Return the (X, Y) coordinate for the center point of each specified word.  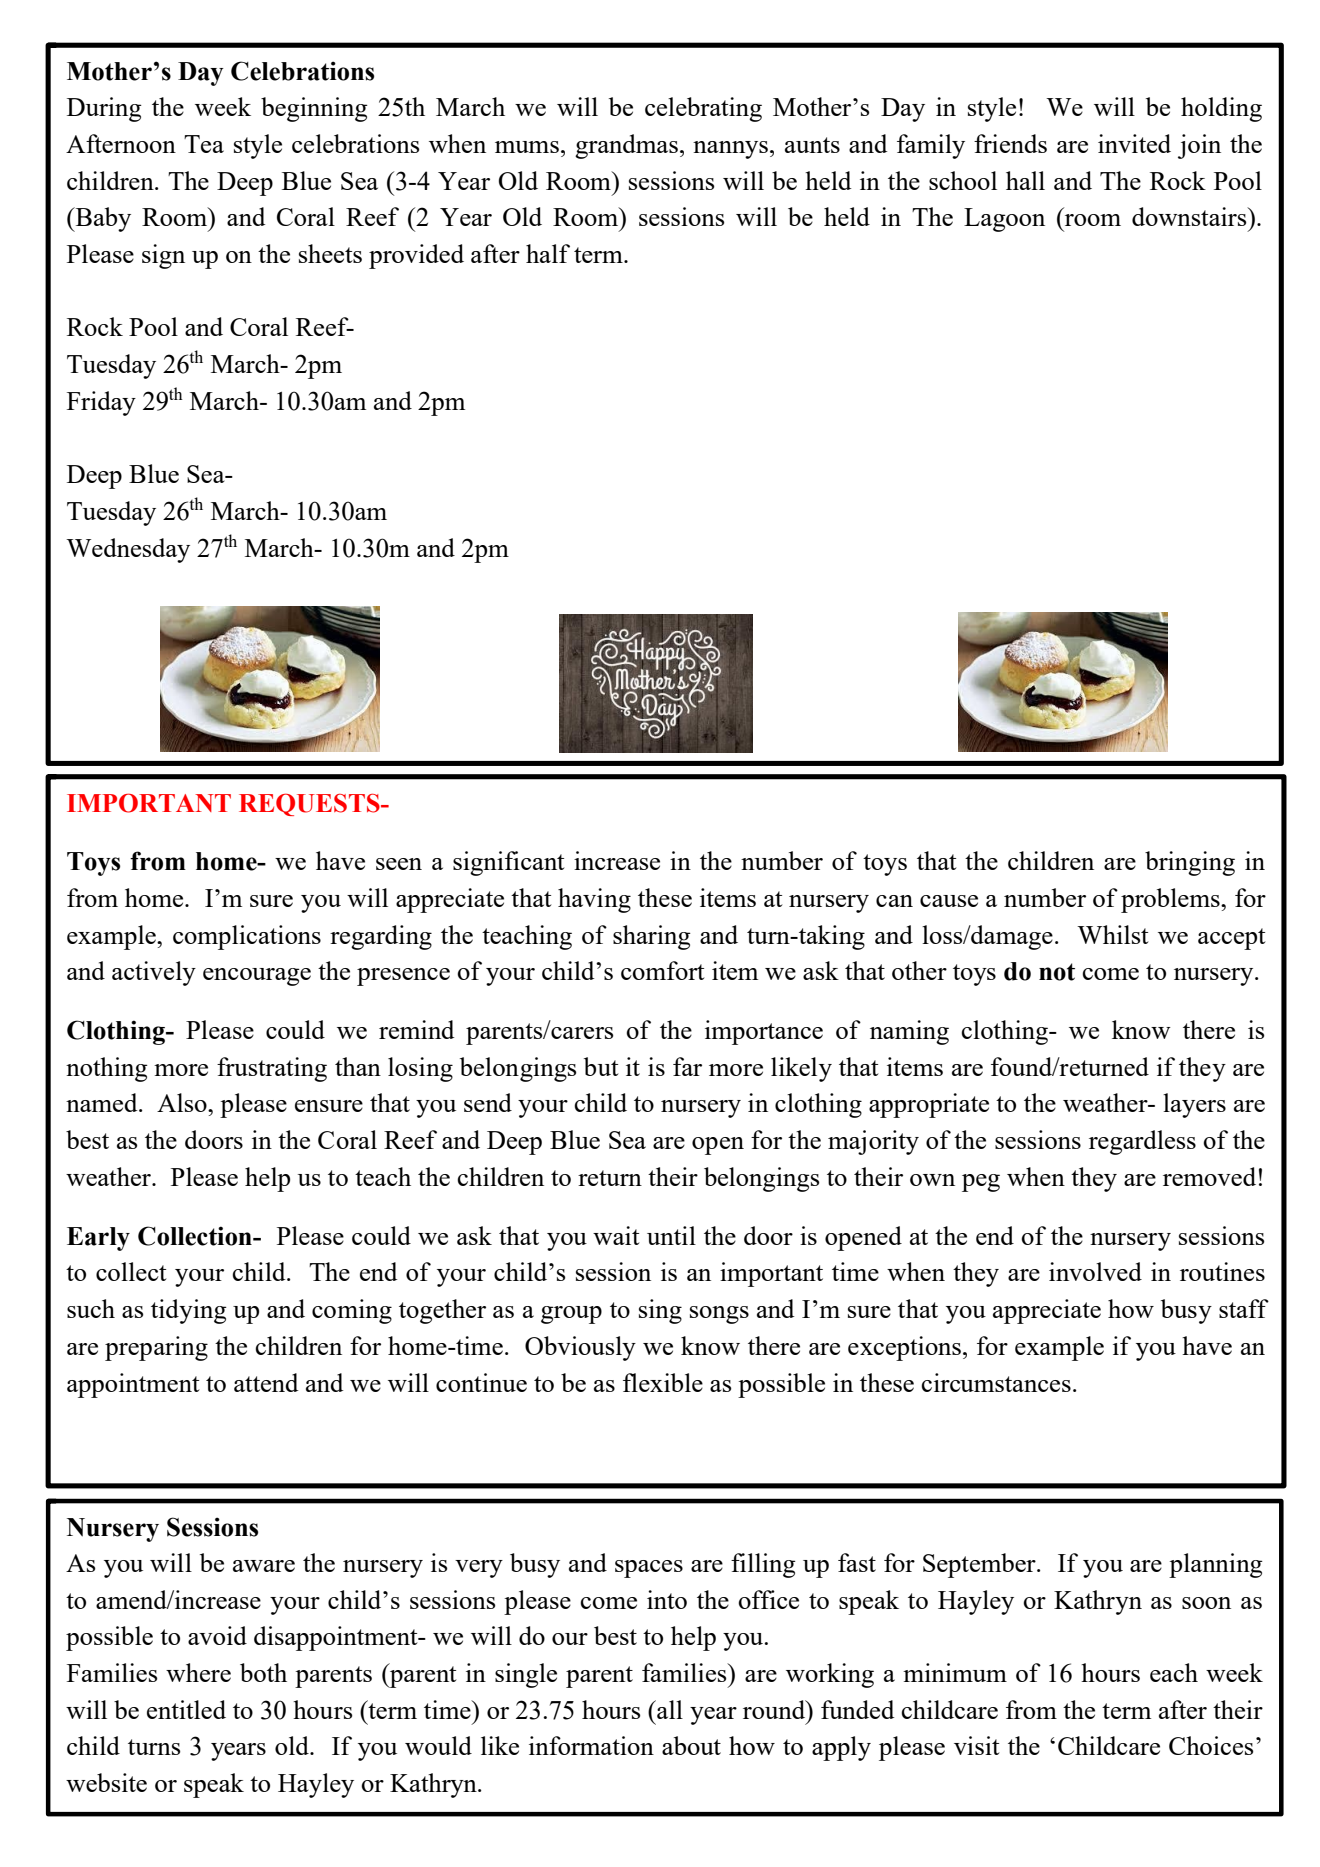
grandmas (626, 146)
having (594, 900)
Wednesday (128, 550)
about (691, 1745)
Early (98, 1239)
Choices (1211, 1745)
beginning (314, 109)
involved (1095, 1271)
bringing (1190, 863)
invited (1134, 143)
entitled (186, 1709)
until (671, 1235)
